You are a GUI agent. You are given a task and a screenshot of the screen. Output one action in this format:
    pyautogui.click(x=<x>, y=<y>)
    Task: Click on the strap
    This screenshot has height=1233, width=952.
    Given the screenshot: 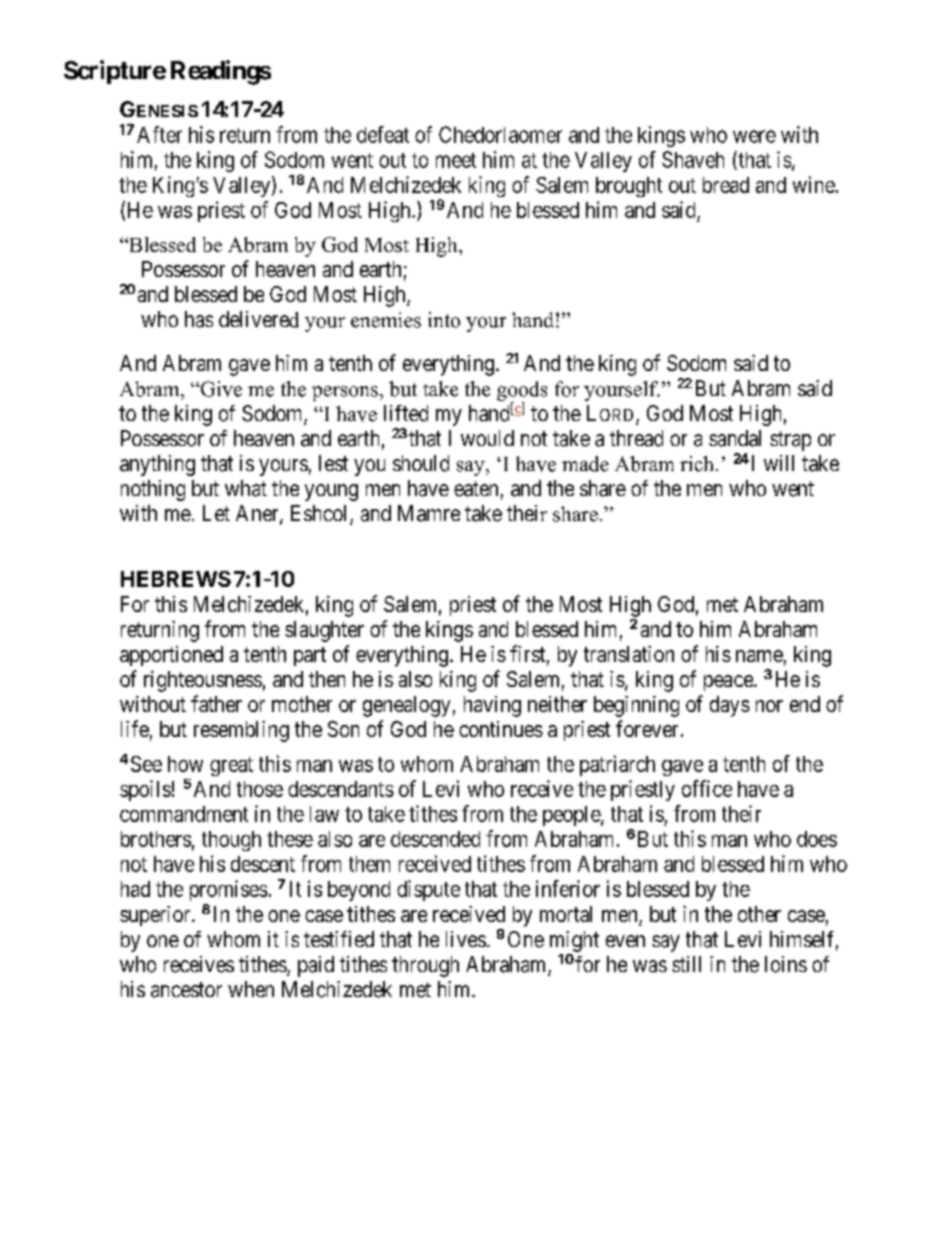 What is the action you would take?
    pyautogui.click(x=790, y=441)
